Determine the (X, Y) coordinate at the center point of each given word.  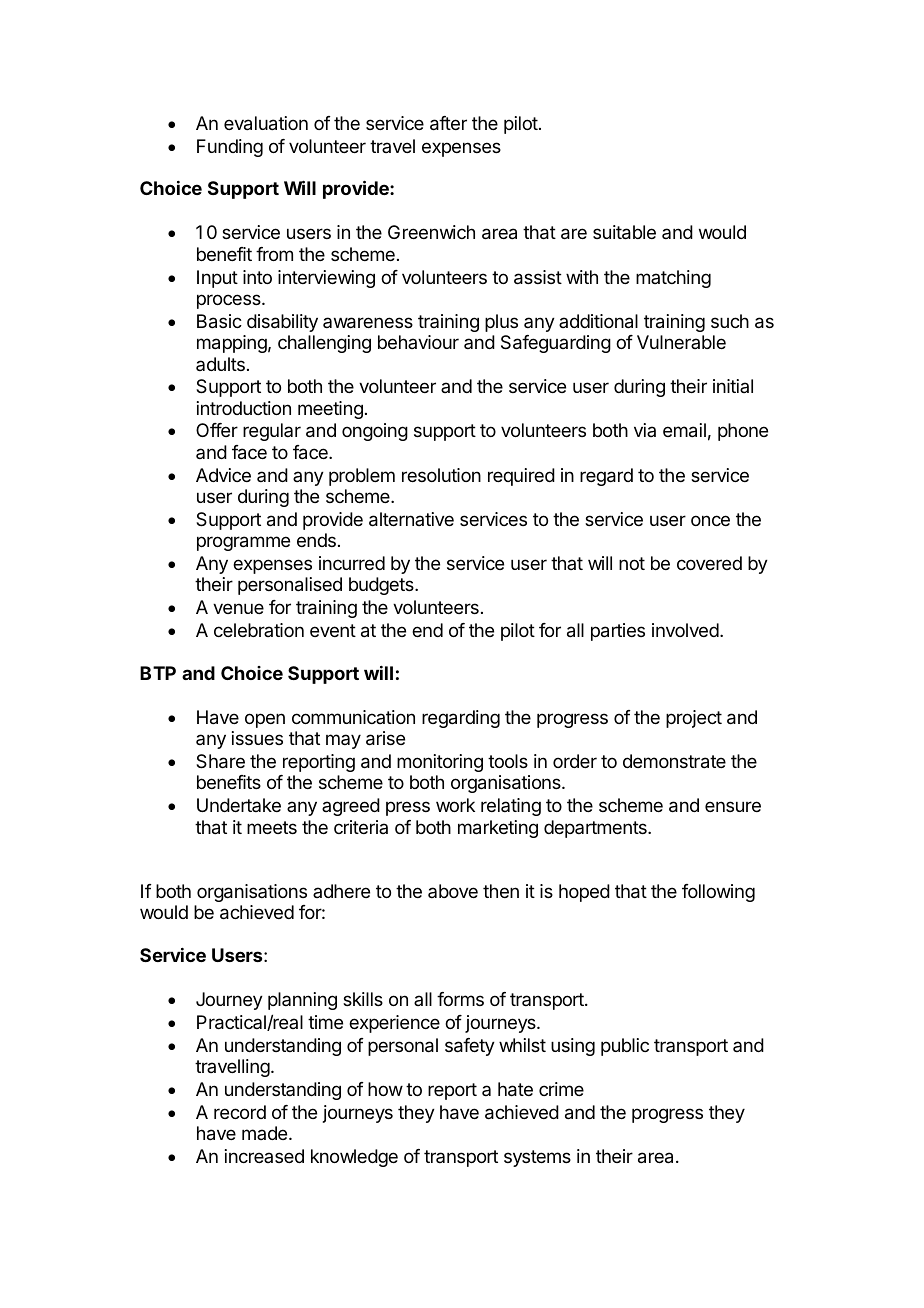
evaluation (266, 123)
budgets (382, 586)
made (266, 1133)
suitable (624, 232)
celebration (259, 630)
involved (685, 630)
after (448, 123)
